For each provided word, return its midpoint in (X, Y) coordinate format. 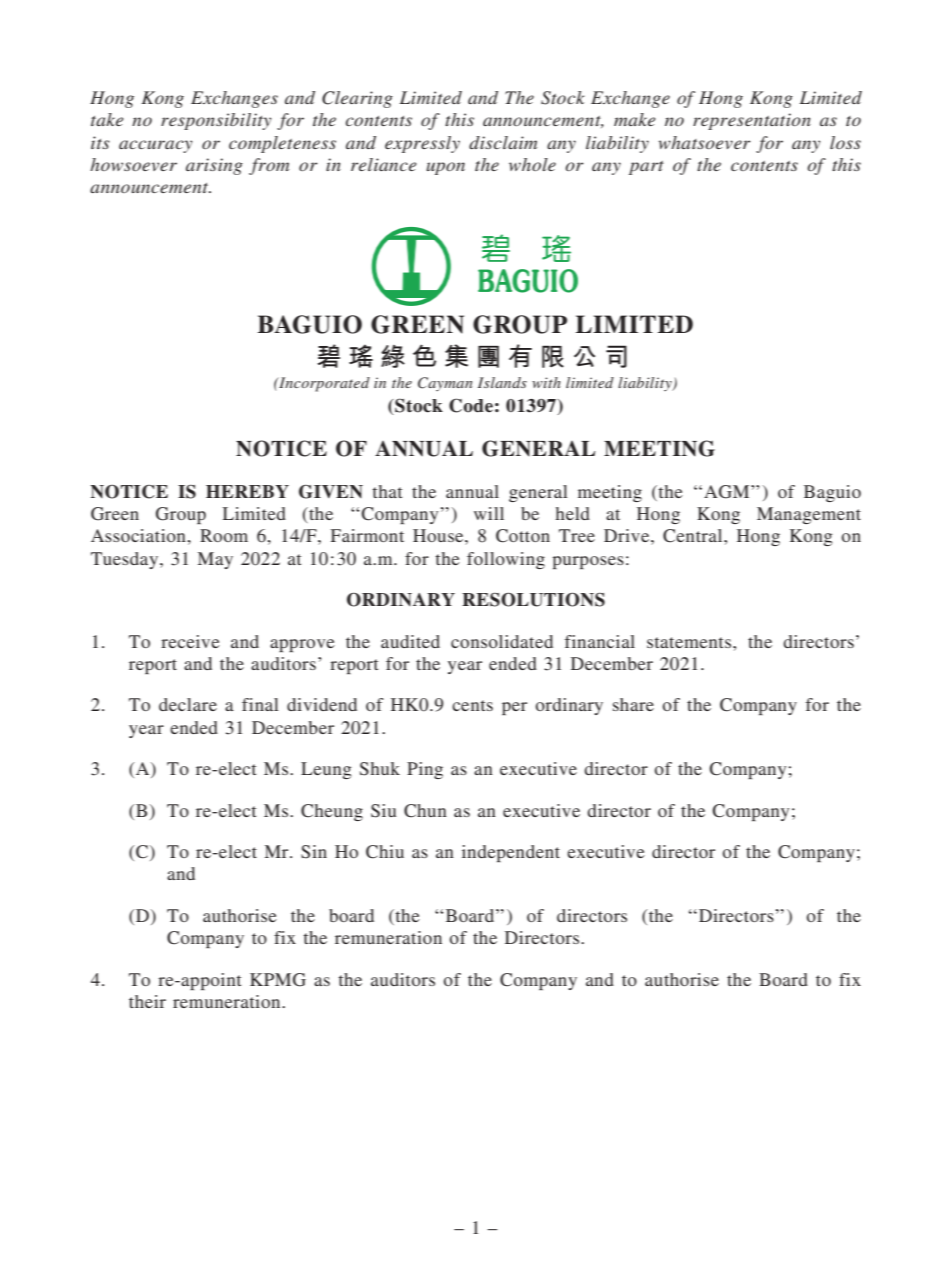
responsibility (216, 121)
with (546, 382)
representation (752, 121)
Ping (425, 770)
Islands (502, 382)
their (147, 1001)
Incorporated (323, 384)
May (215, 560)
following (506, 560)
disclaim (503, 142)
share (633, 704)
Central (694, 536)
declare (188, 704)
